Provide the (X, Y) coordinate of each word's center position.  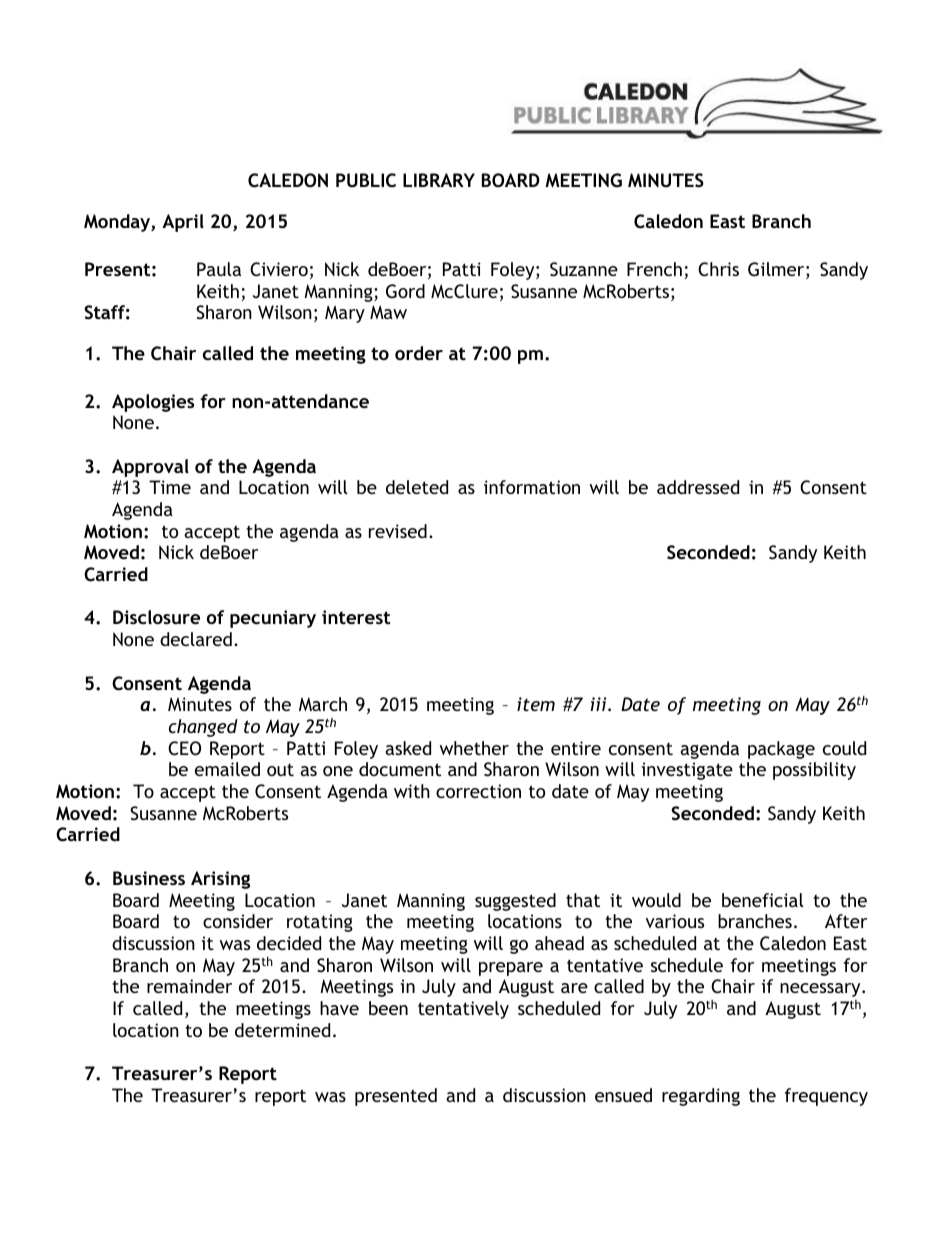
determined (282, 1030)
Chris (718, 269)
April (183, 223)
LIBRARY (439, 180)
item (536, 704)
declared (196, 639)
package (781, 750)
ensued (623, 1095)
